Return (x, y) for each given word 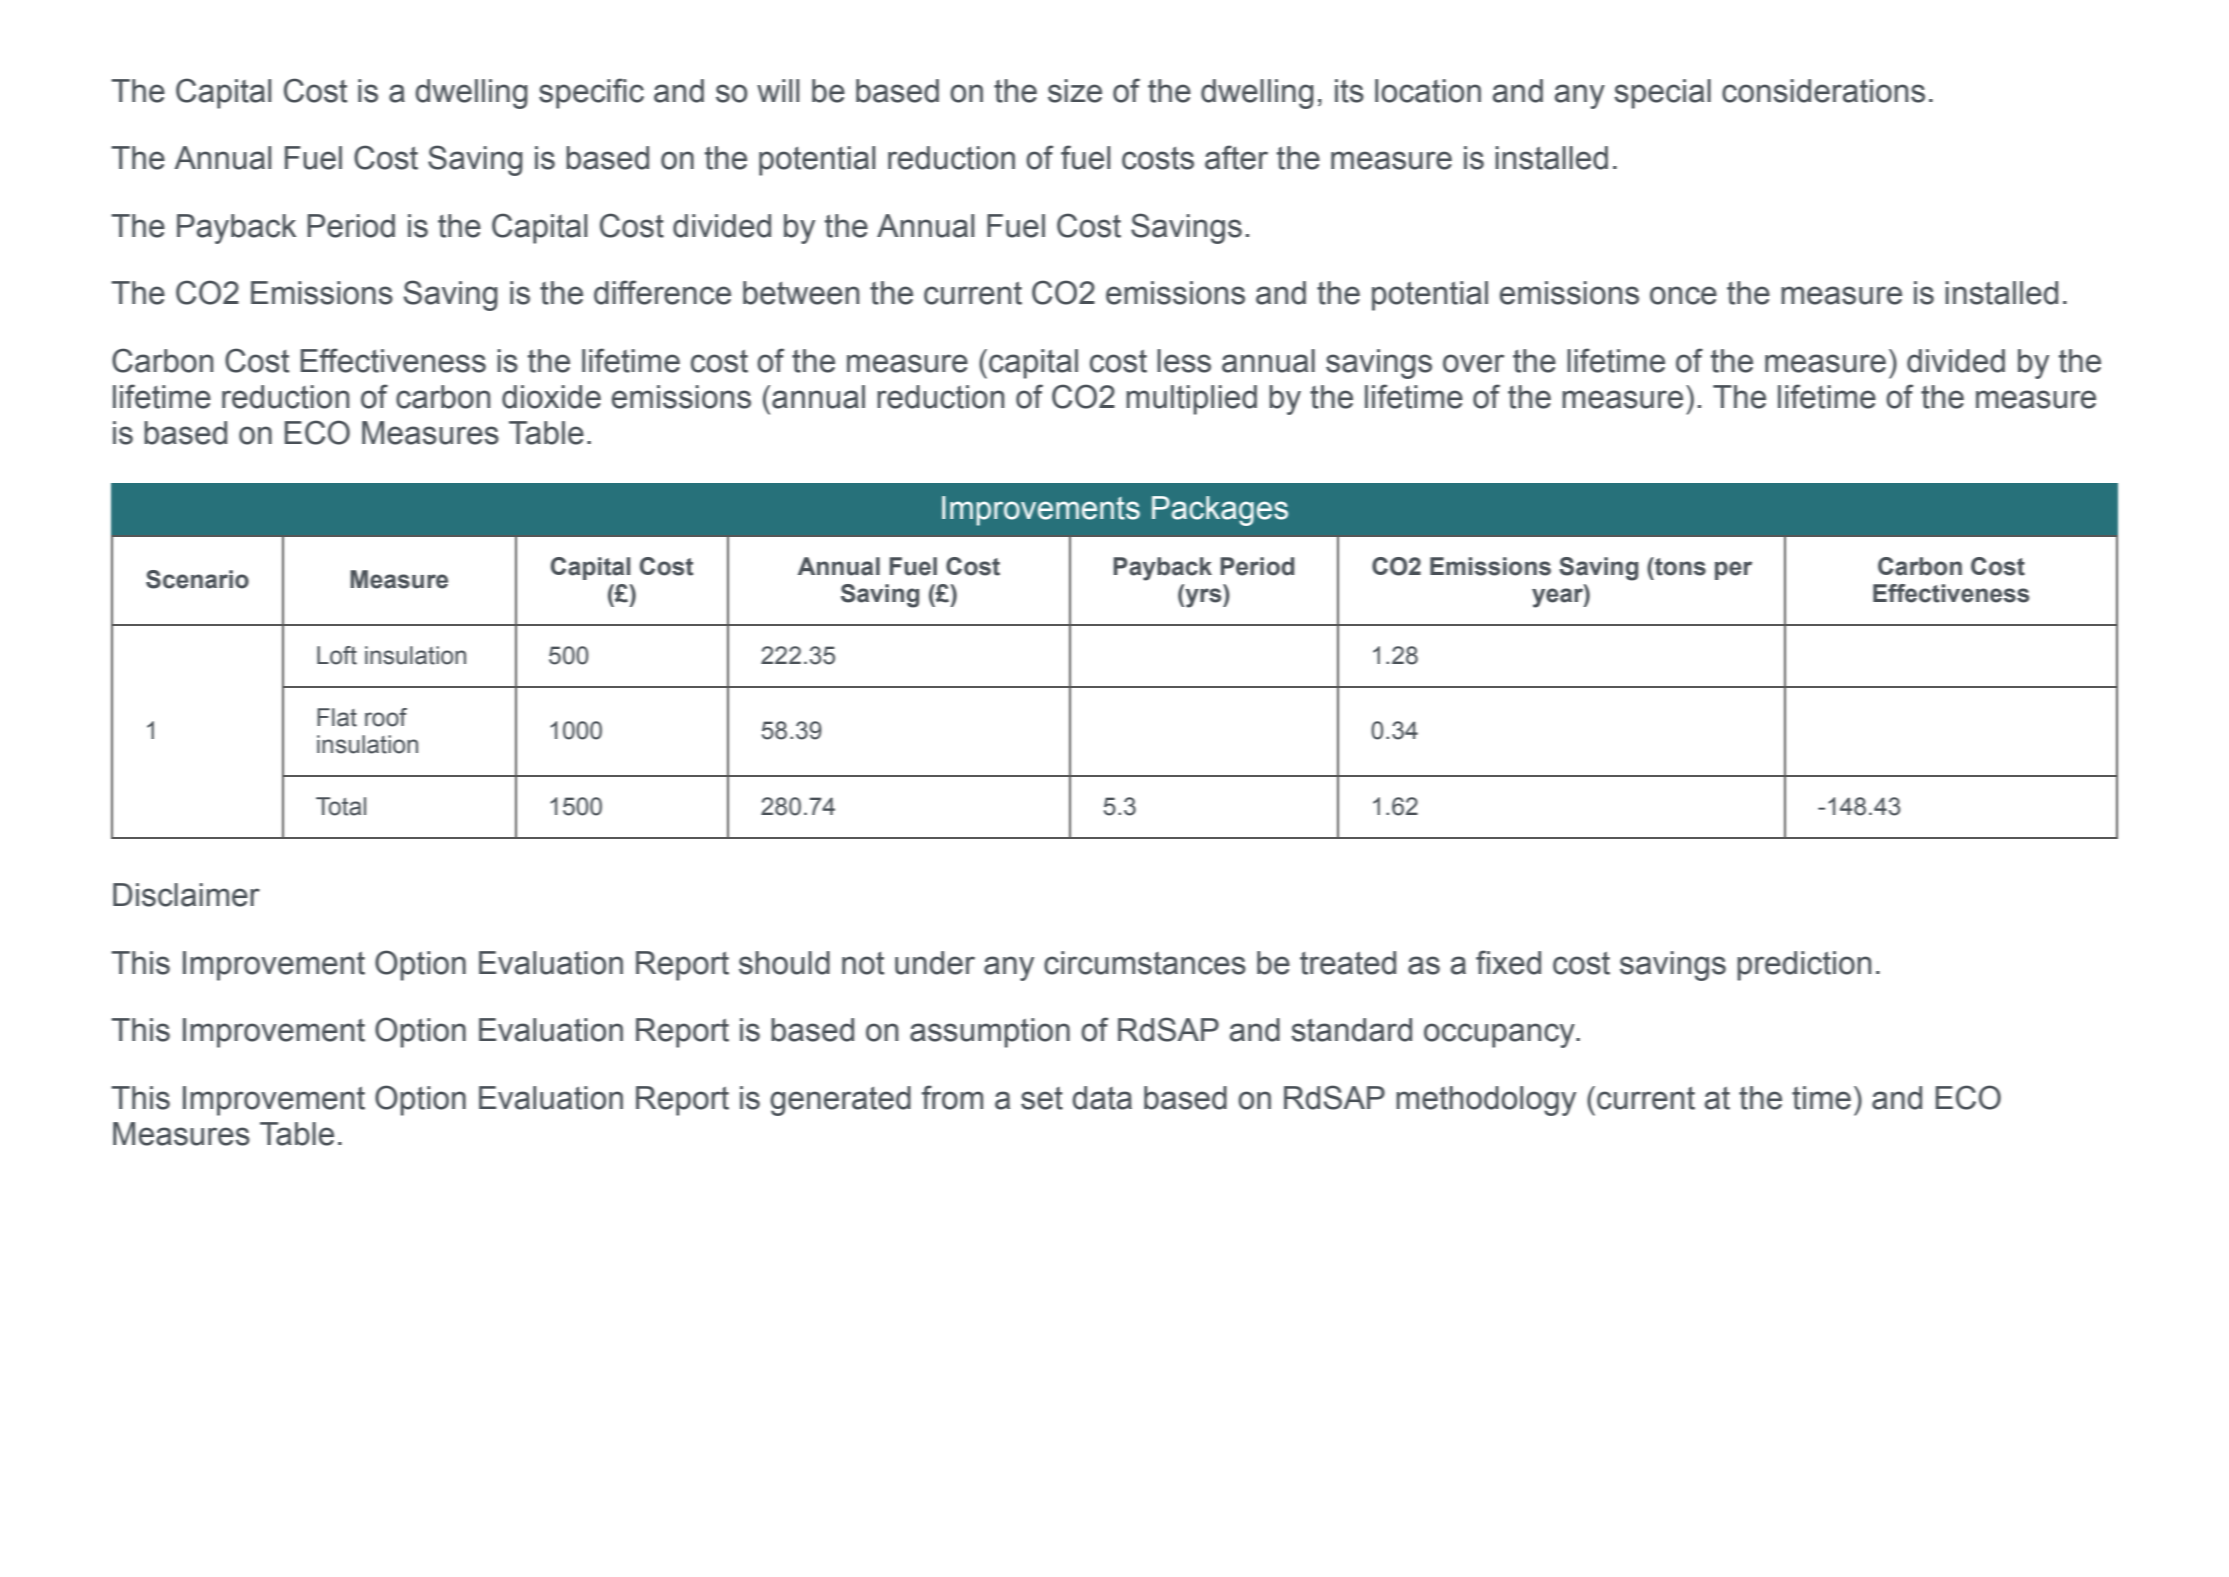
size (1075, 91)
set (1042, 1098)
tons (1679, 566)
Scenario (197, 579)
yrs (1203, 598)
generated (840, 1101)
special (1662, 94)
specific (591, 93)
